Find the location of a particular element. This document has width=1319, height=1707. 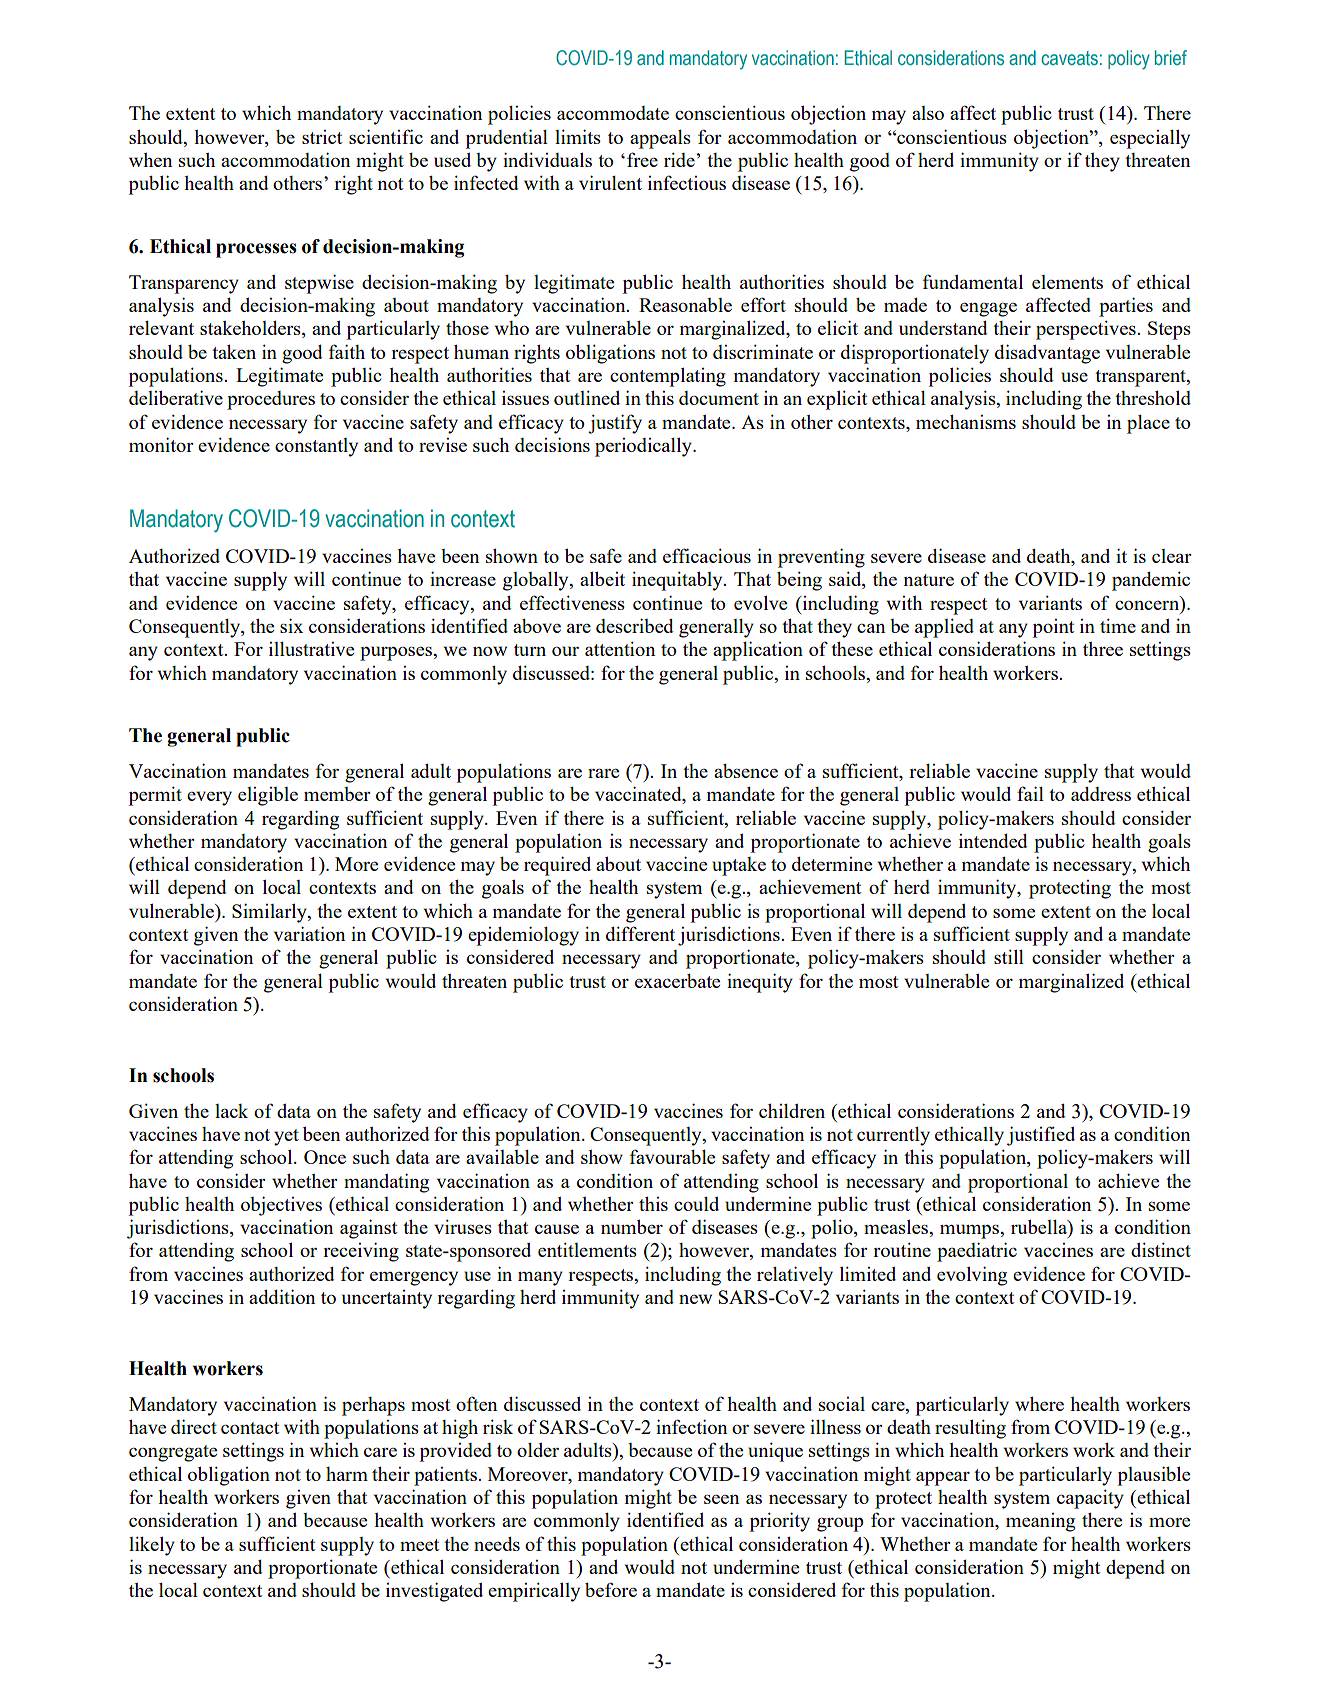

before is located at coordinates (611, 1589).
